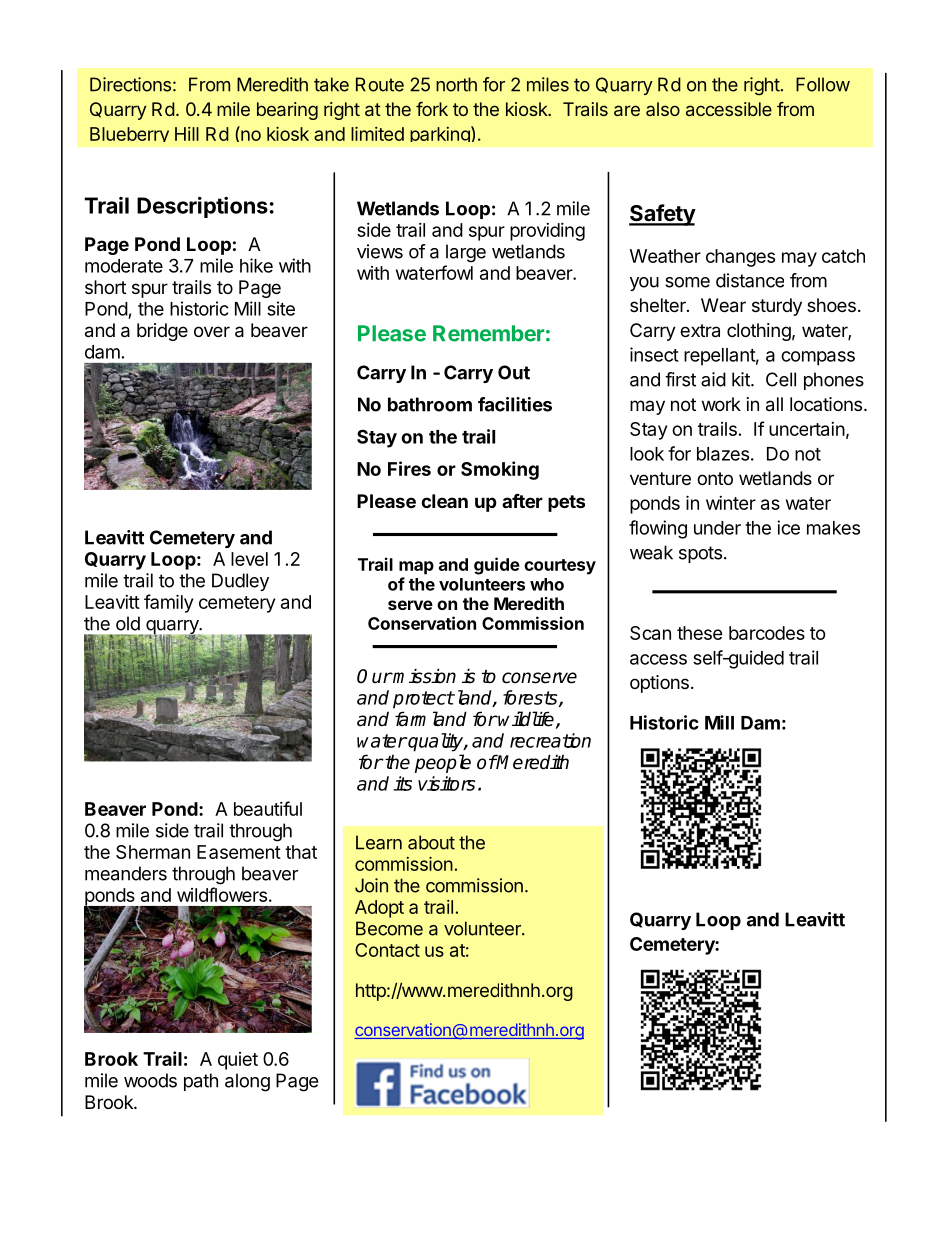 Image resolution: width=952 pixels, height=1233 pixels. What do you see at coordinates (823, 84) in the screenshot?
I see `Follow` at bounding box center [823, 84].
